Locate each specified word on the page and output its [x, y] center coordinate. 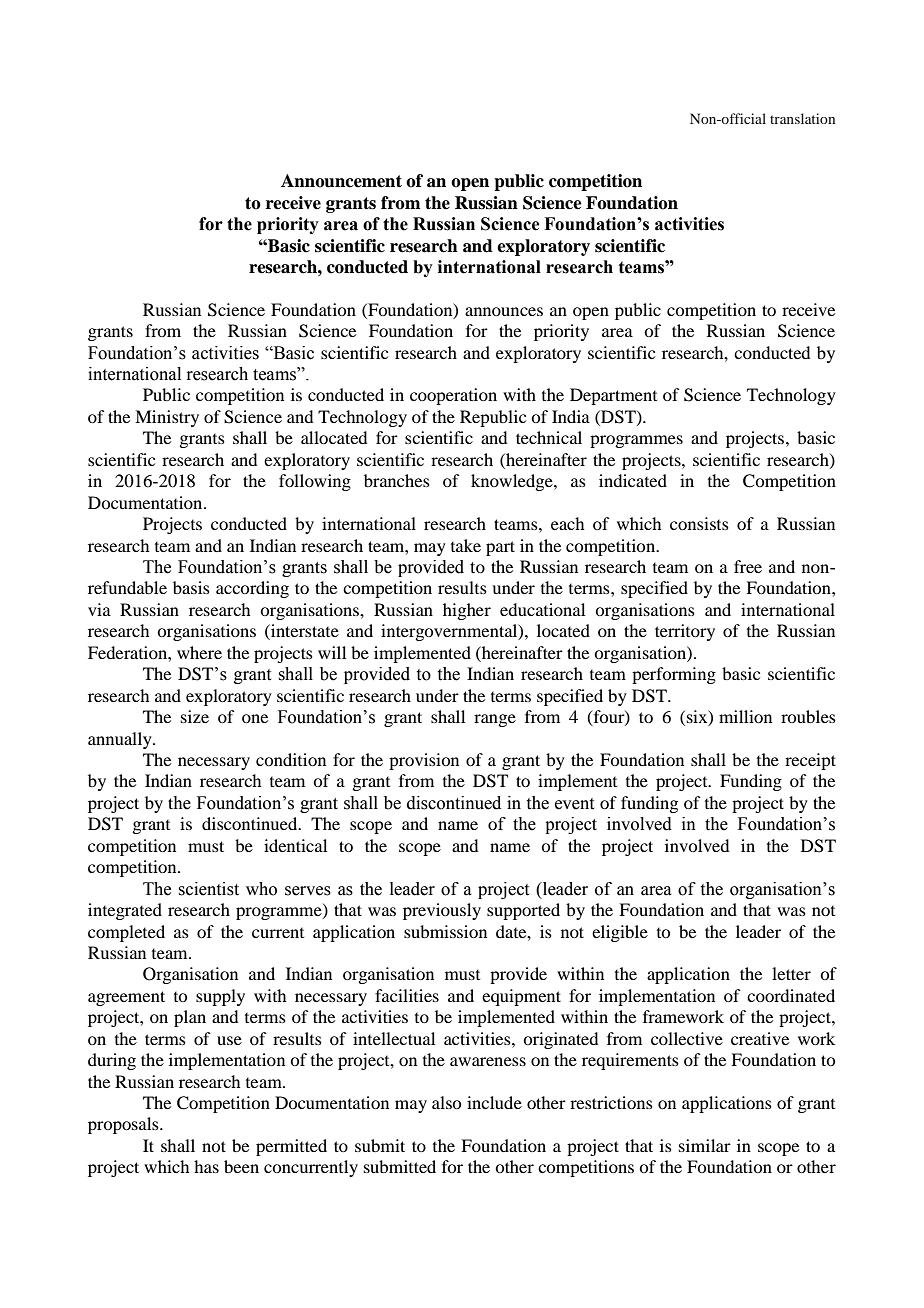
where [199, 652]
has [206, 1166]
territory [685, 632]
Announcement [341, 181]
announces [504, 311]
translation [802, 118]
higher [467, 611]
